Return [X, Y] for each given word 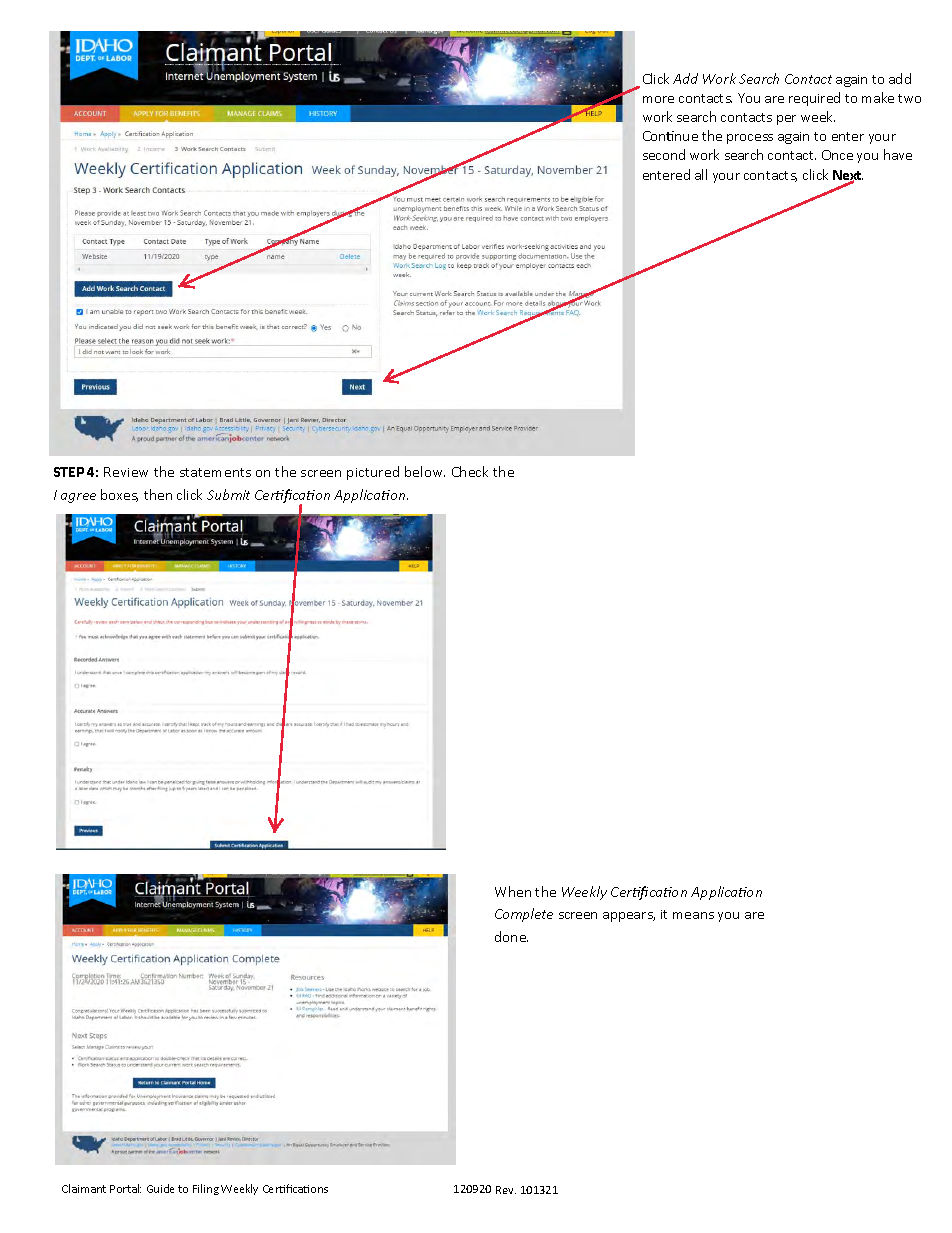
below [425, 471]
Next [848, 176]
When [513, 891]
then [158, 494]
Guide [160, 1188]
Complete [524, 915]
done [511, 936]
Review [126, 472]
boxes [119, 495]
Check [470, 471]
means [693, 915]
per [786, 120]
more [658, 99]
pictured [373, 473]
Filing [206, 1189]
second [664, 154]
